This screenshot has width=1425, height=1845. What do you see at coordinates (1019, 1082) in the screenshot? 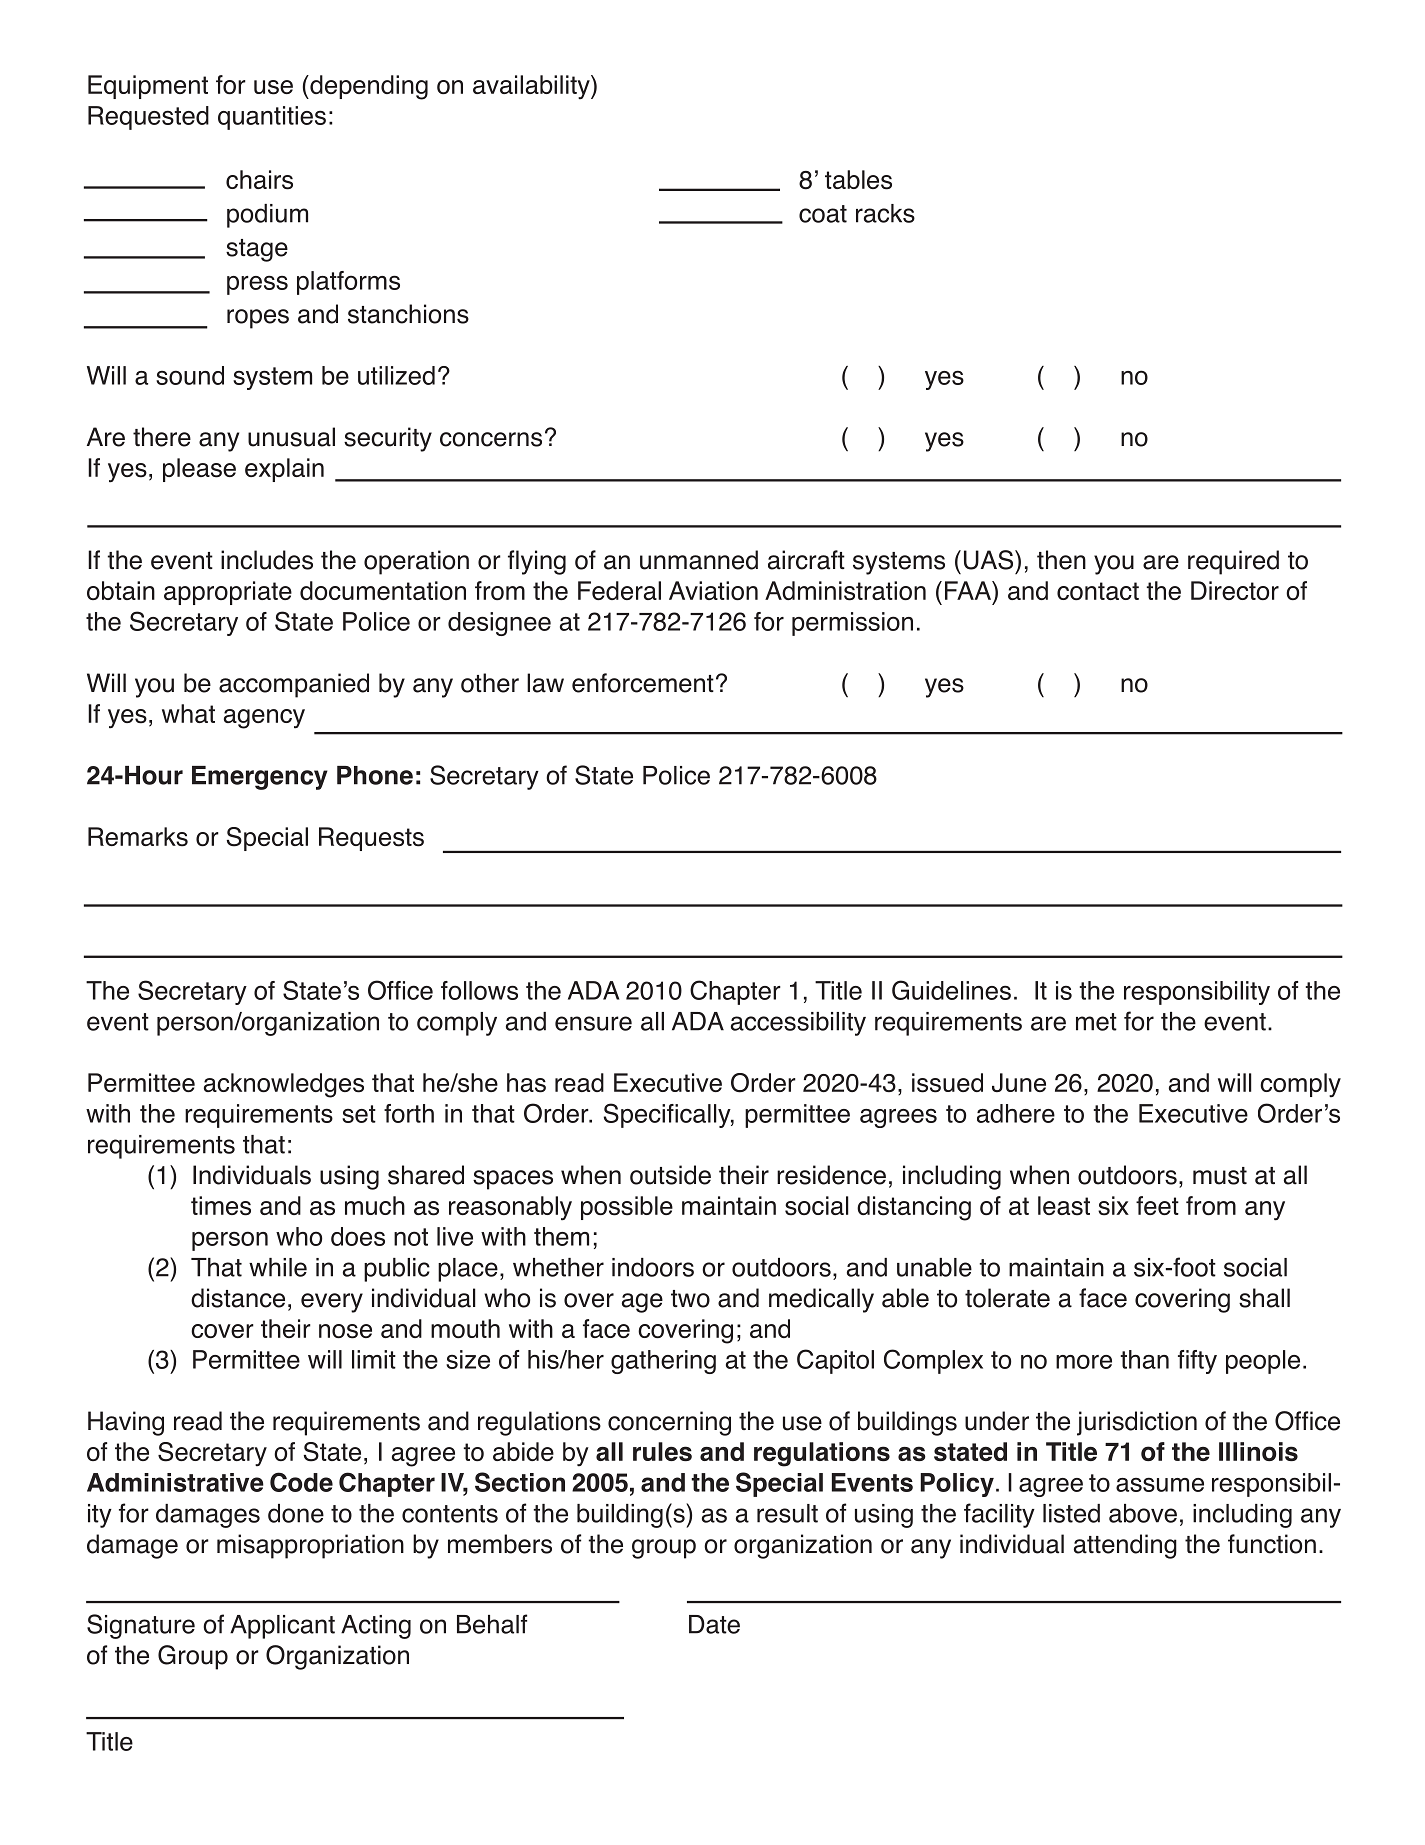
I see `June` at bounding box center [1019, 1082].
